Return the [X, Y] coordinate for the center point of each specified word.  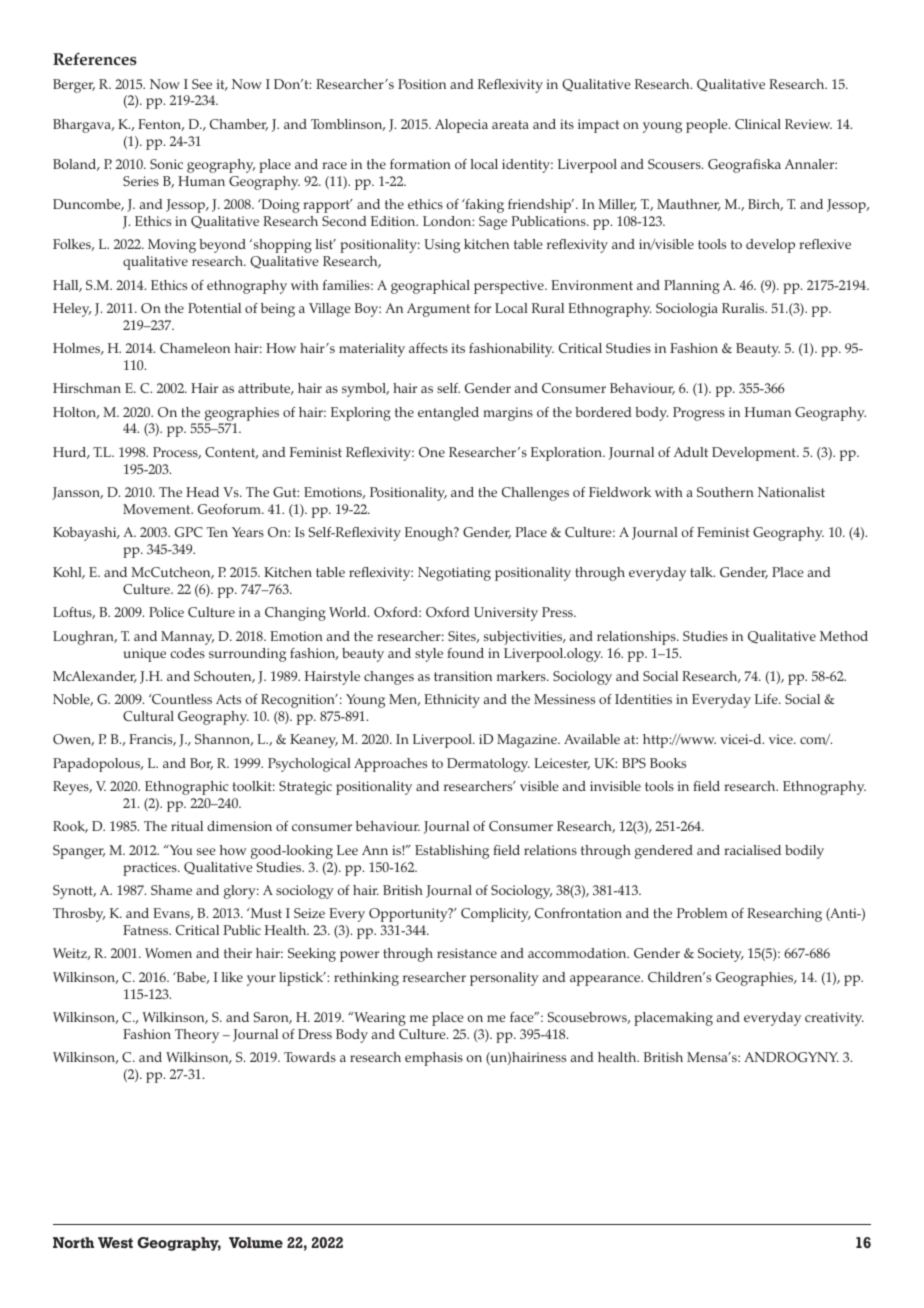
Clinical [758, 124]
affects [428, 348]
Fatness [147, 930]
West [115, 1242]
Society [721, 955]
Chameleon [195, 348]
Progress [699, 414]
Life [767, 699]
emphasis [434, 1059]
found [465, 653]
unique [144, 655]
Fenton [161, 125]
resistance [467, 953]
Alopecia [461, 126]
